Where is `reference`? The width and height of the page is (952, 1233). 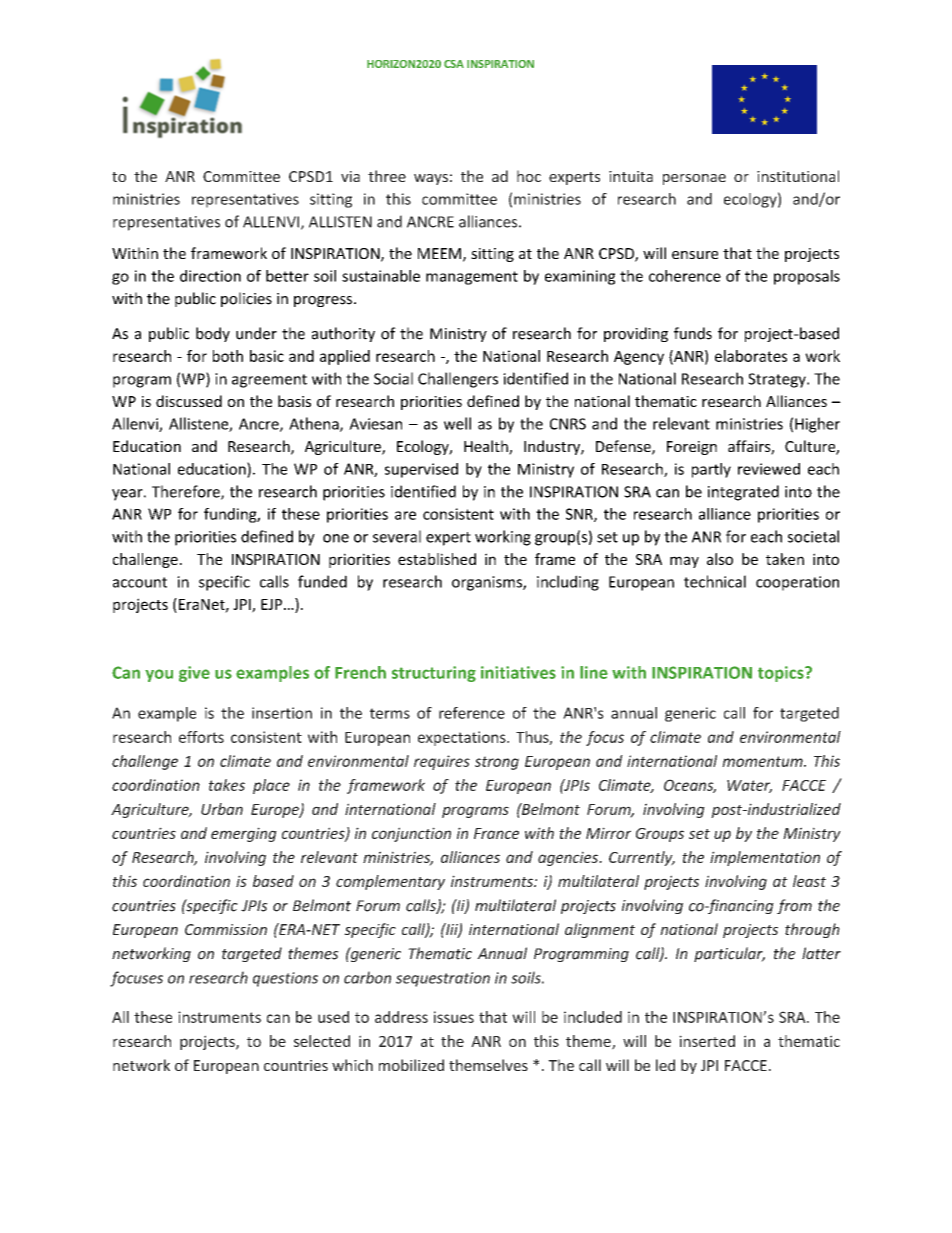 reference is located at coordinates (472, 713).
